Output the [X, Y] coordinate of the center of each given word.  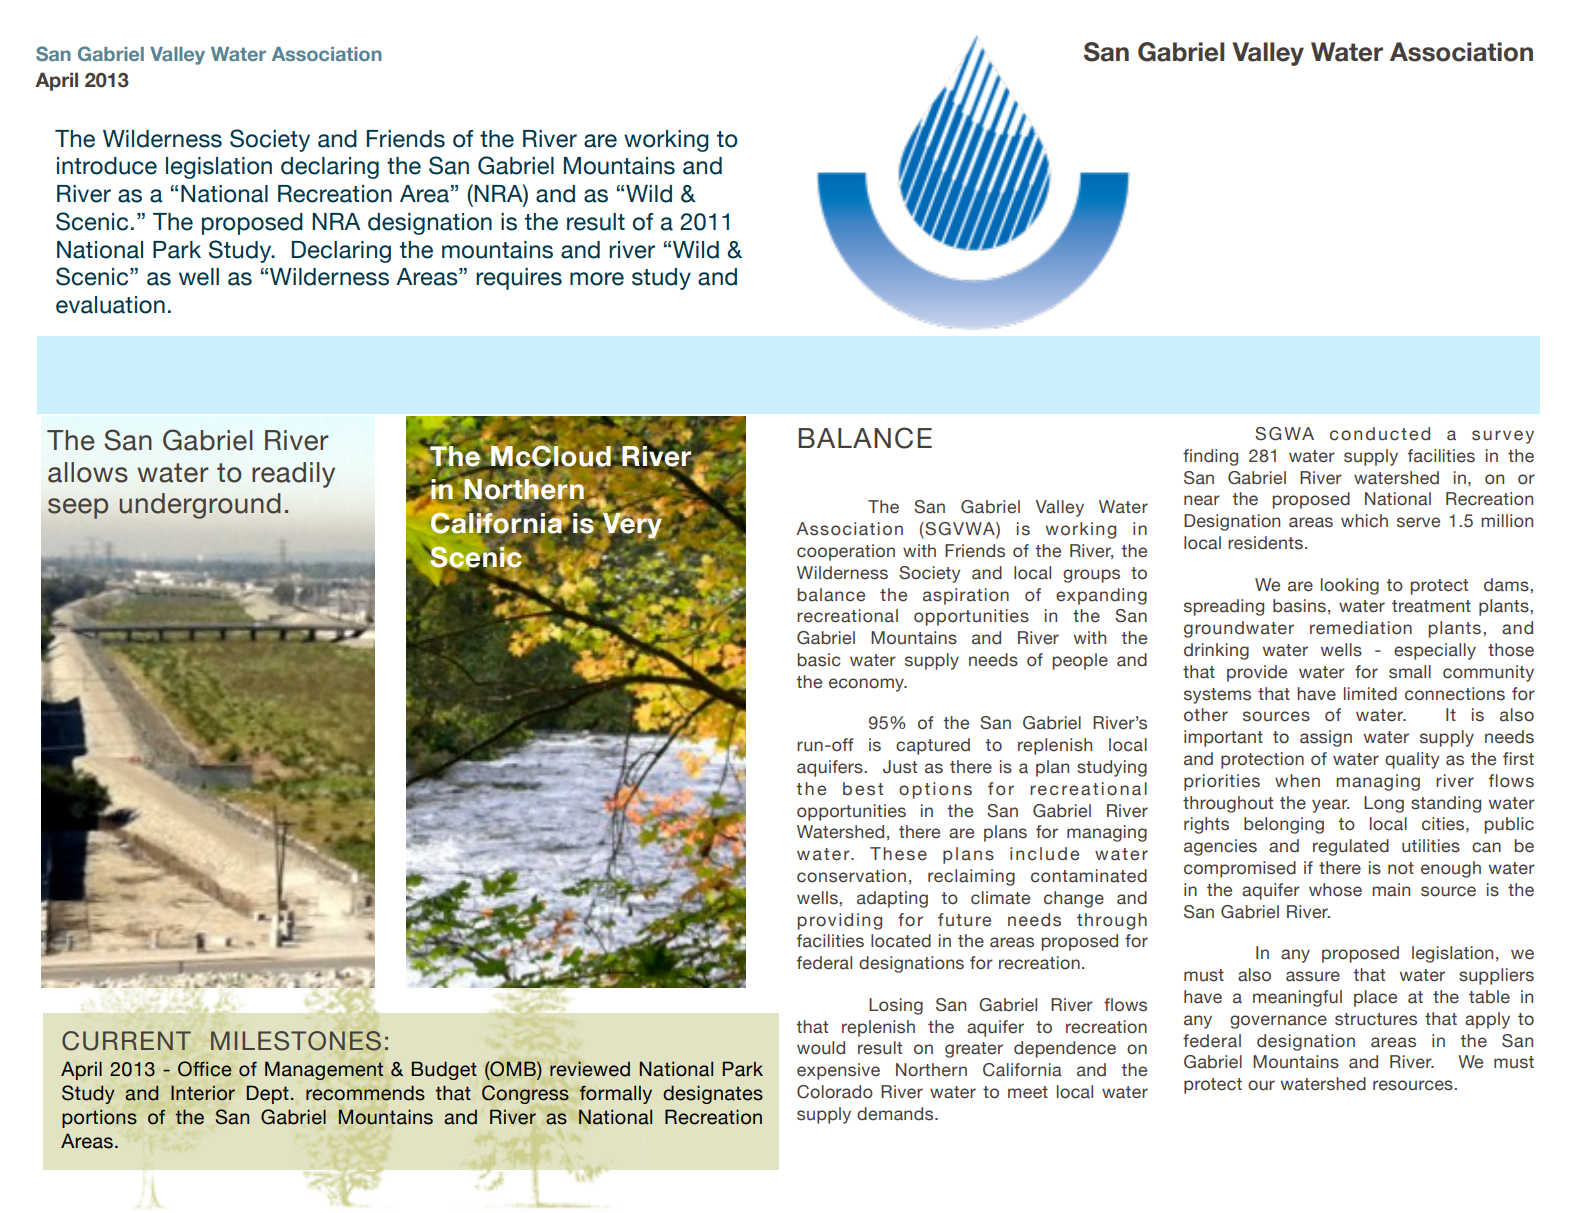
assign [1326, 738]
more [597, 279]
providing [840, 921]
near [1202, 500]
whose [1335, 890]
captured [933, 746]
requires [519, 279]
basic [819, 660]
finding [1210, 457]
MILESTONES [296, 1041]
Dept [268, 1094]
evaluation [110, 305]
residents [1265, 543]
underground [200, 506]
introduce [107, 166]
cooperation [846, 552]
